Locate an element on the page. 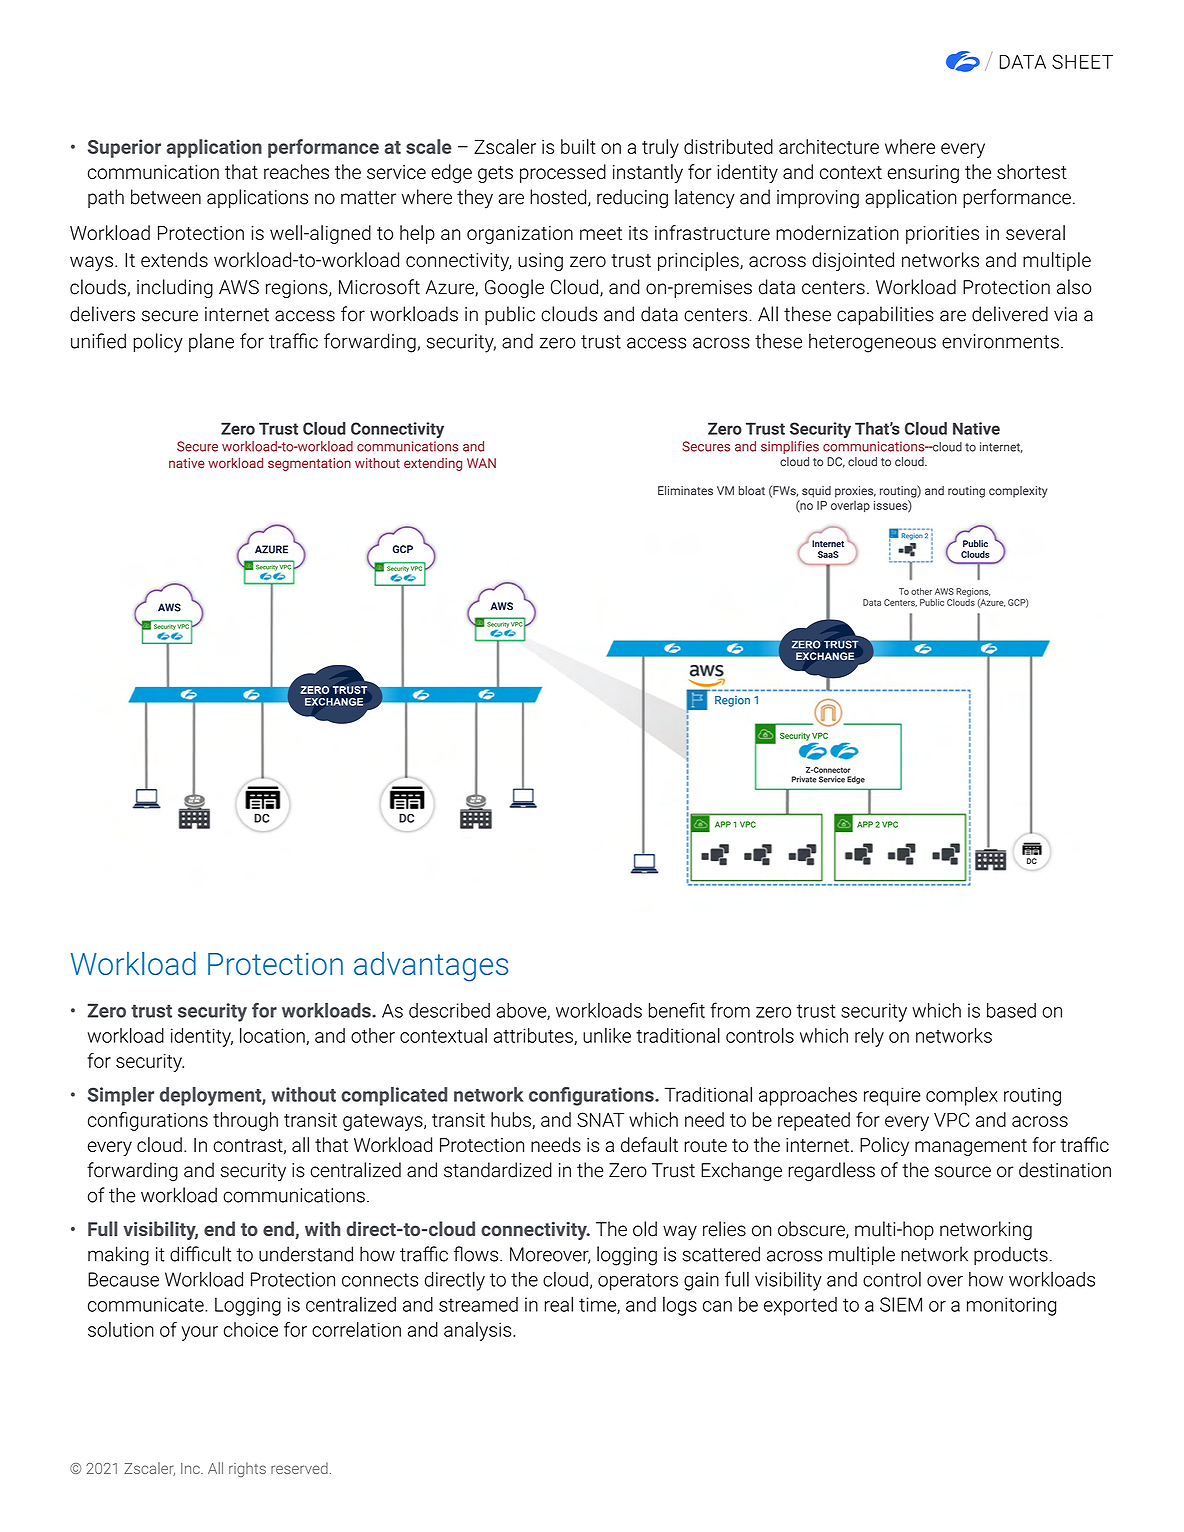 Image resolution: width=1184 pixels, height=1532 pixels. Superior is located at coordinates (124, 148).
